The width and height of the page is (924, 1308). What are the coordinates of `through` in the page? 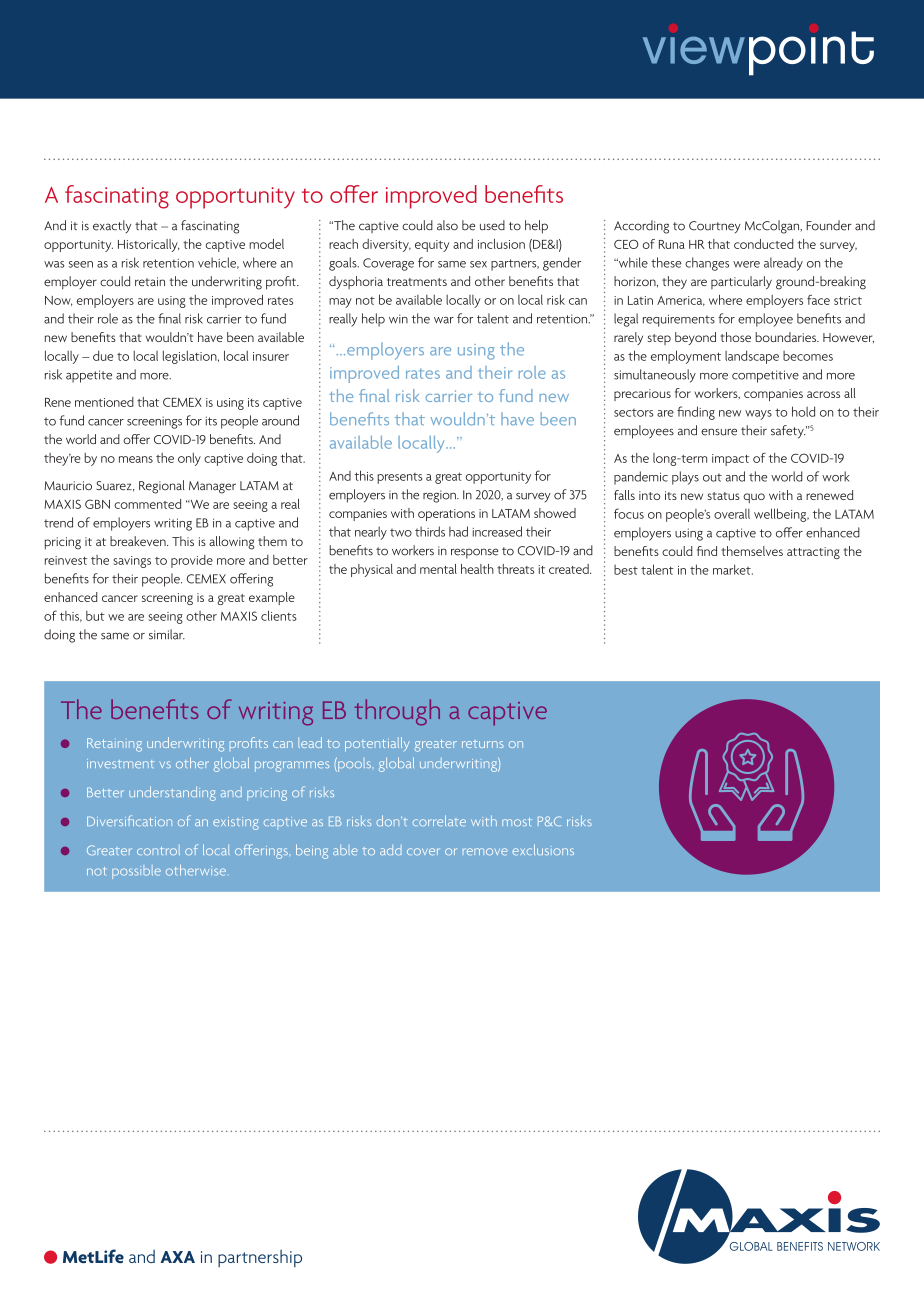 It's located at (397, 712).
